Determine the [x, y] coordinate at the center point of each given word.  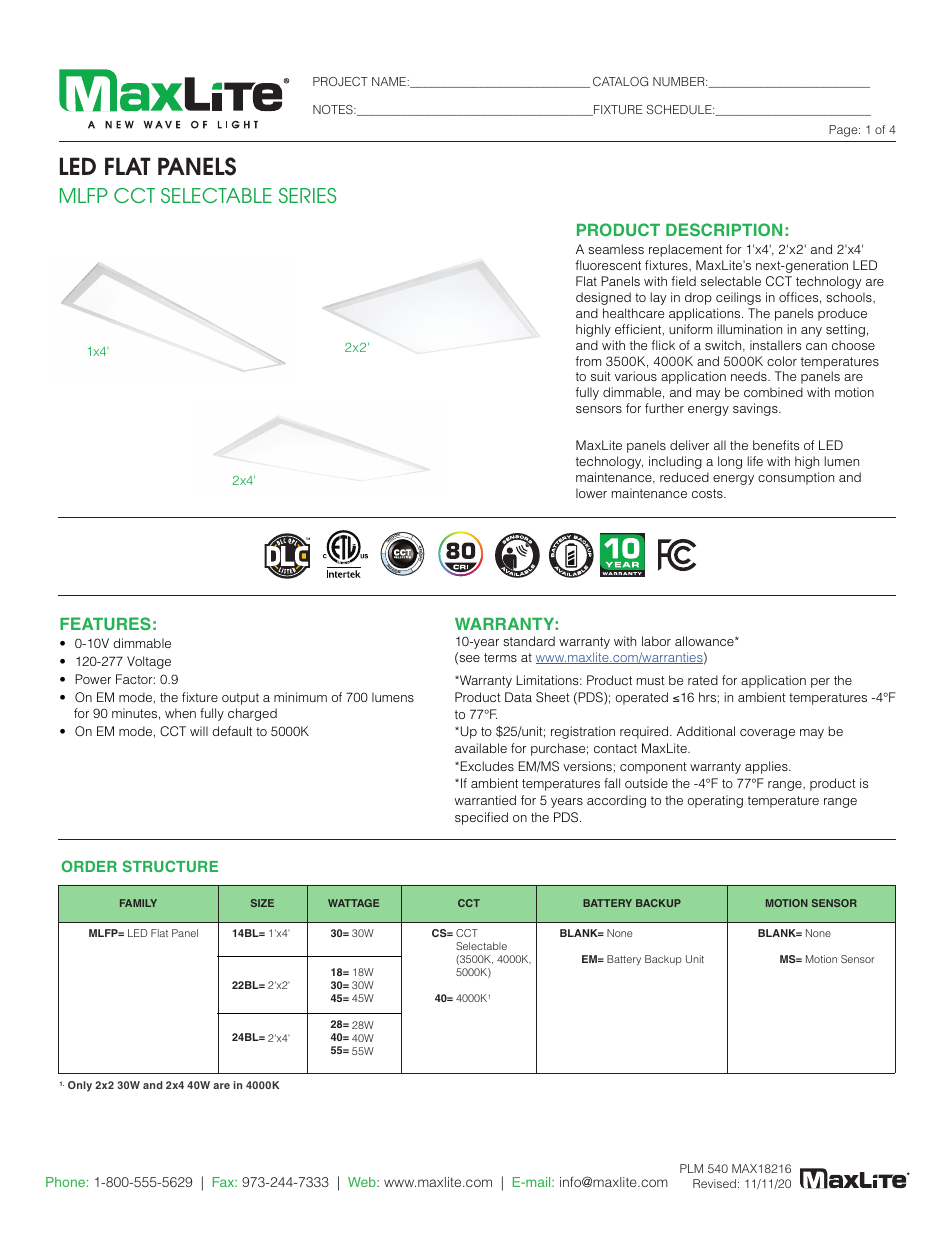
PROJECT [340, 81]
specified [481, 818]
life [755, 461]
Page [844, 131]
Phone [65, 1182]
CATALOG [620, 81]
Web [363, 1182]
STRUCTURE [170, 866]
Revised [714, 1183]
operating [715, 801]
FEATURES [105, 623]
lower [591, 493]
